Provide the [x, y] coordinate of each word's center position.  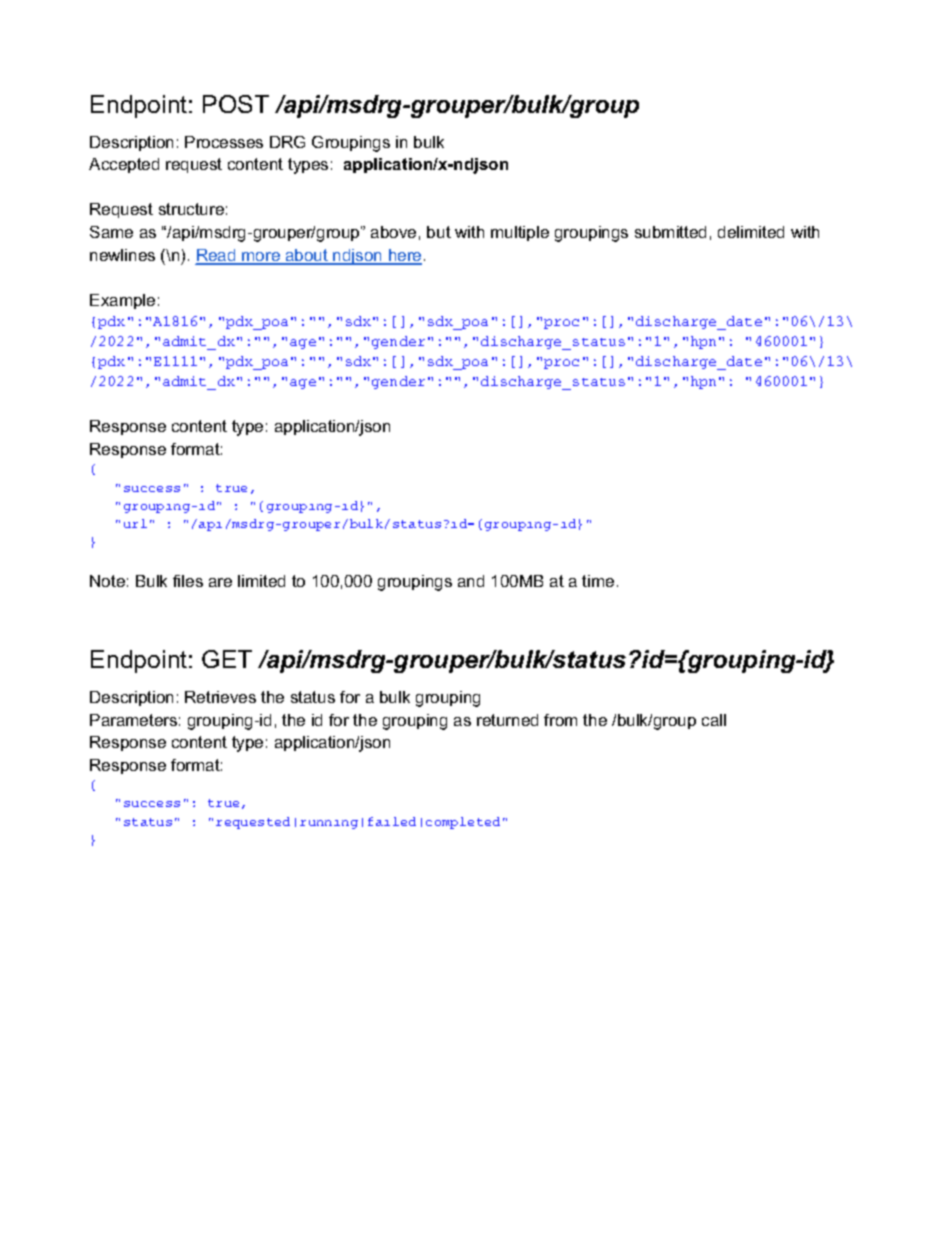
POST [236, 104]
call [714, 720]
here [404, 256]
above [393, 232]
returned [507, 720]
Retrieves [220, 697]
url [135, 523]
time [598, 581]
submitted [670, 232]
